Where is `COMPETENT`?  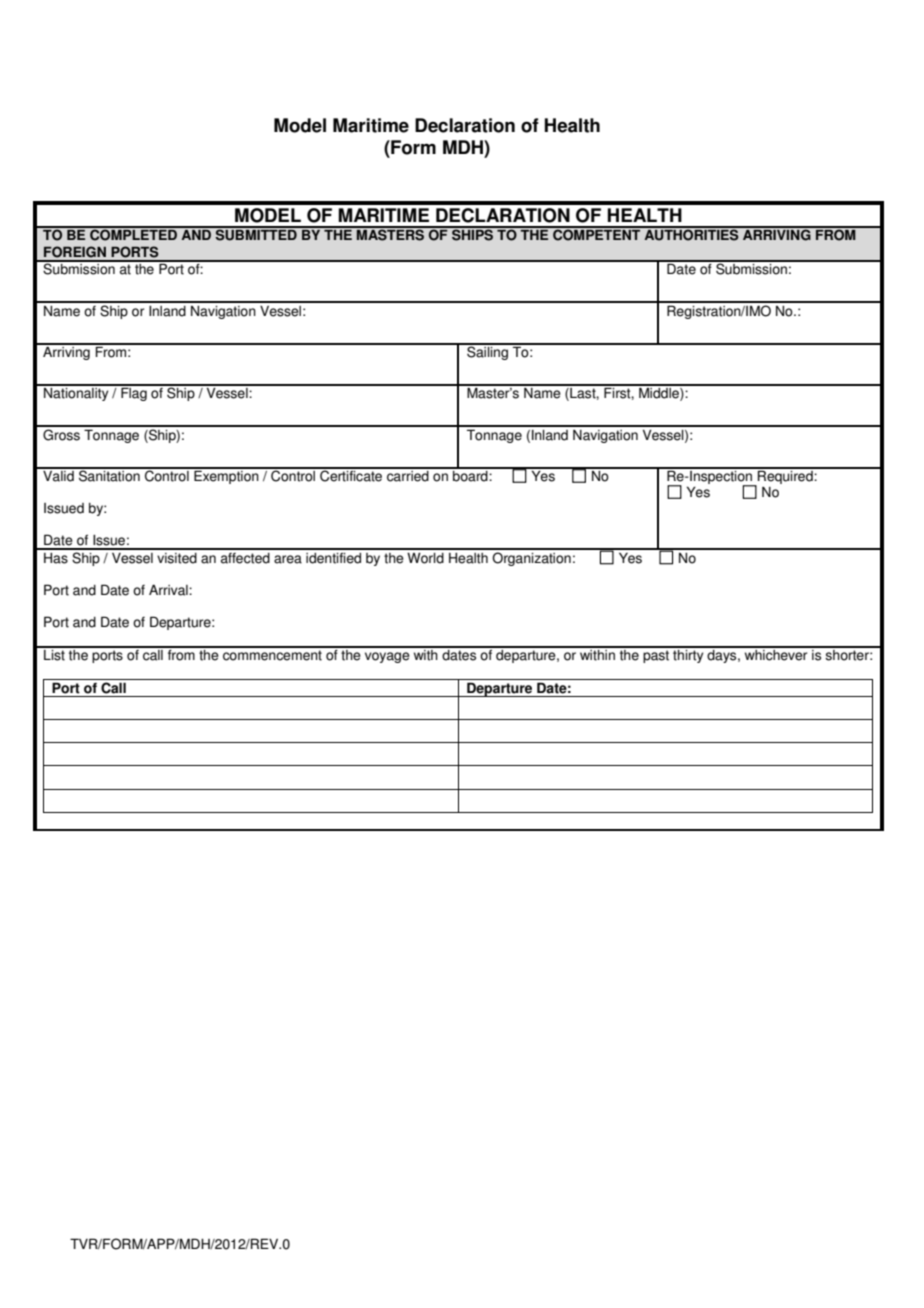 COMPETENT is located at coordinates (597, 234).
